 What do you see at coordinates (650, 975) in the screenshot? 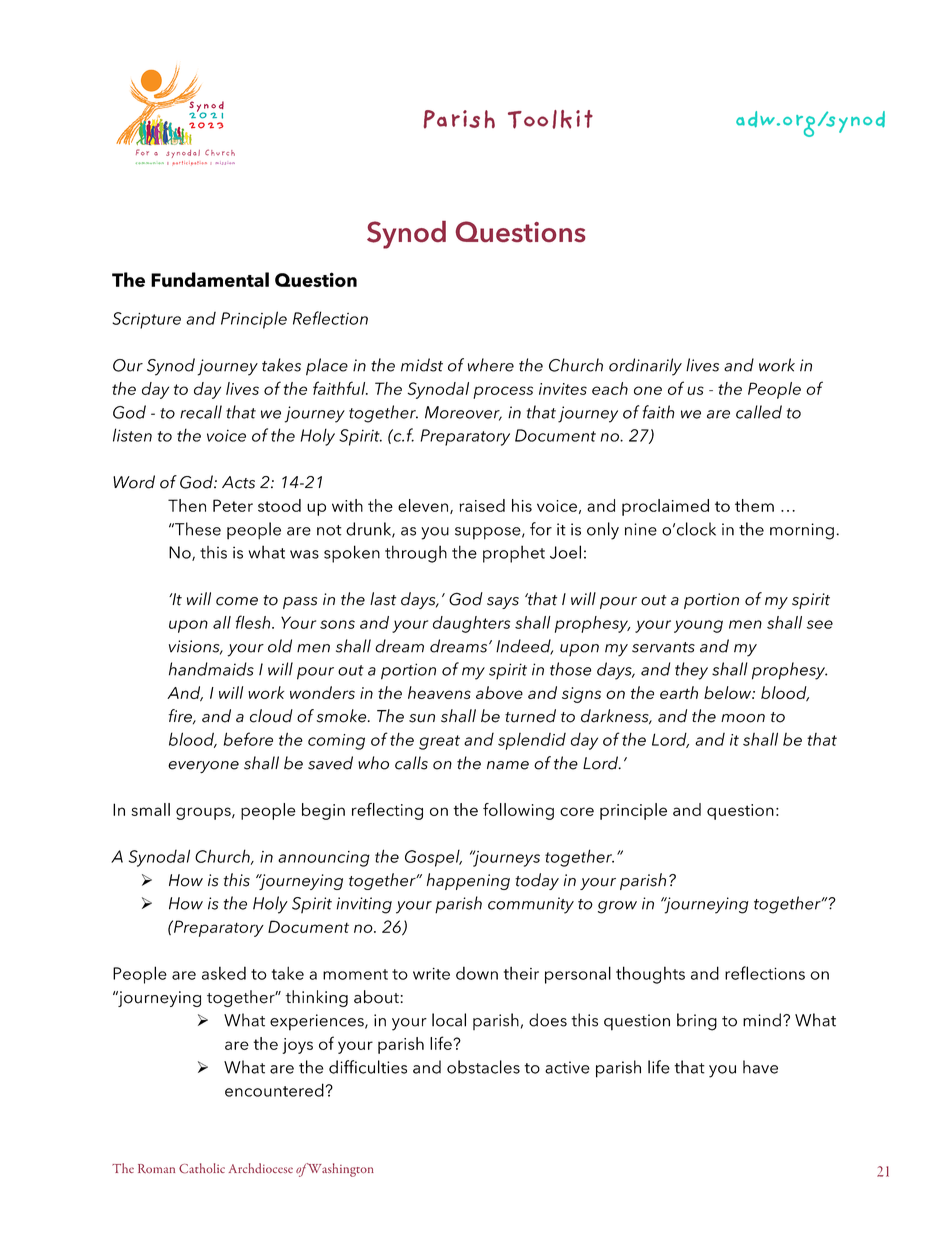
I see `thoughts` at bounding box center [650, 975].
